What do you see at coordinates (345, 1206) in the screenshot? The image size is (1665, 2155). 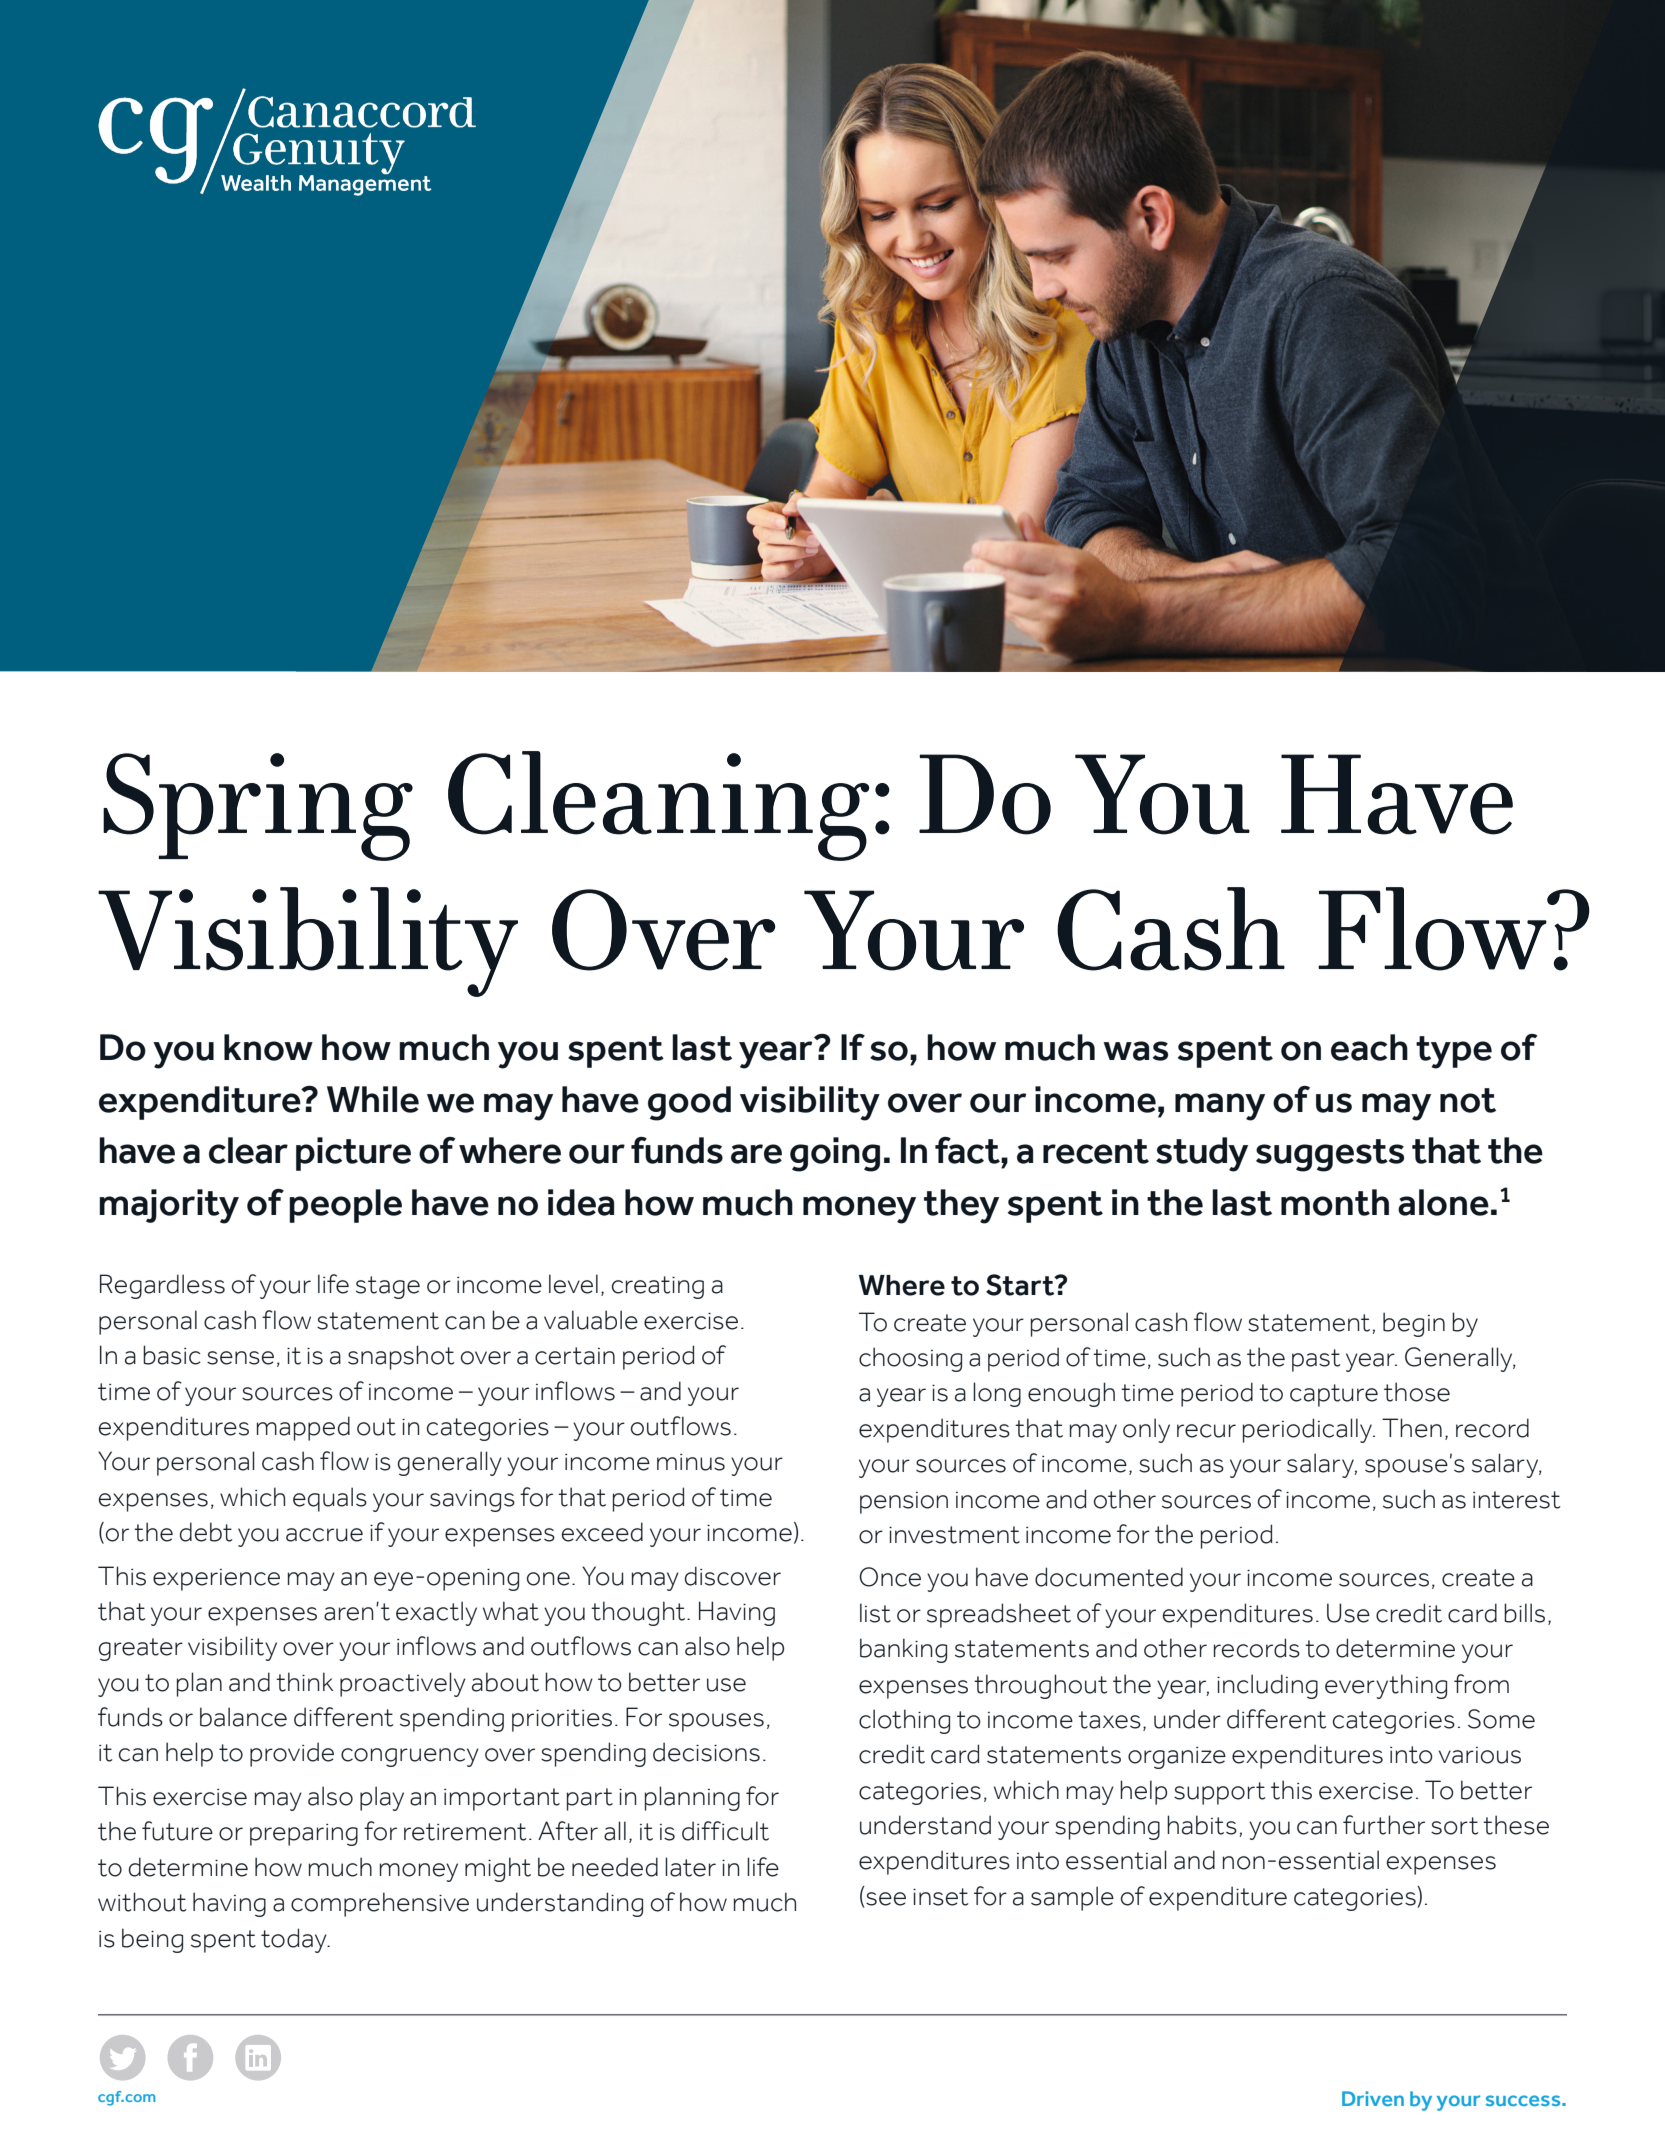 I see `people` at bounding box center [345, 1206].
